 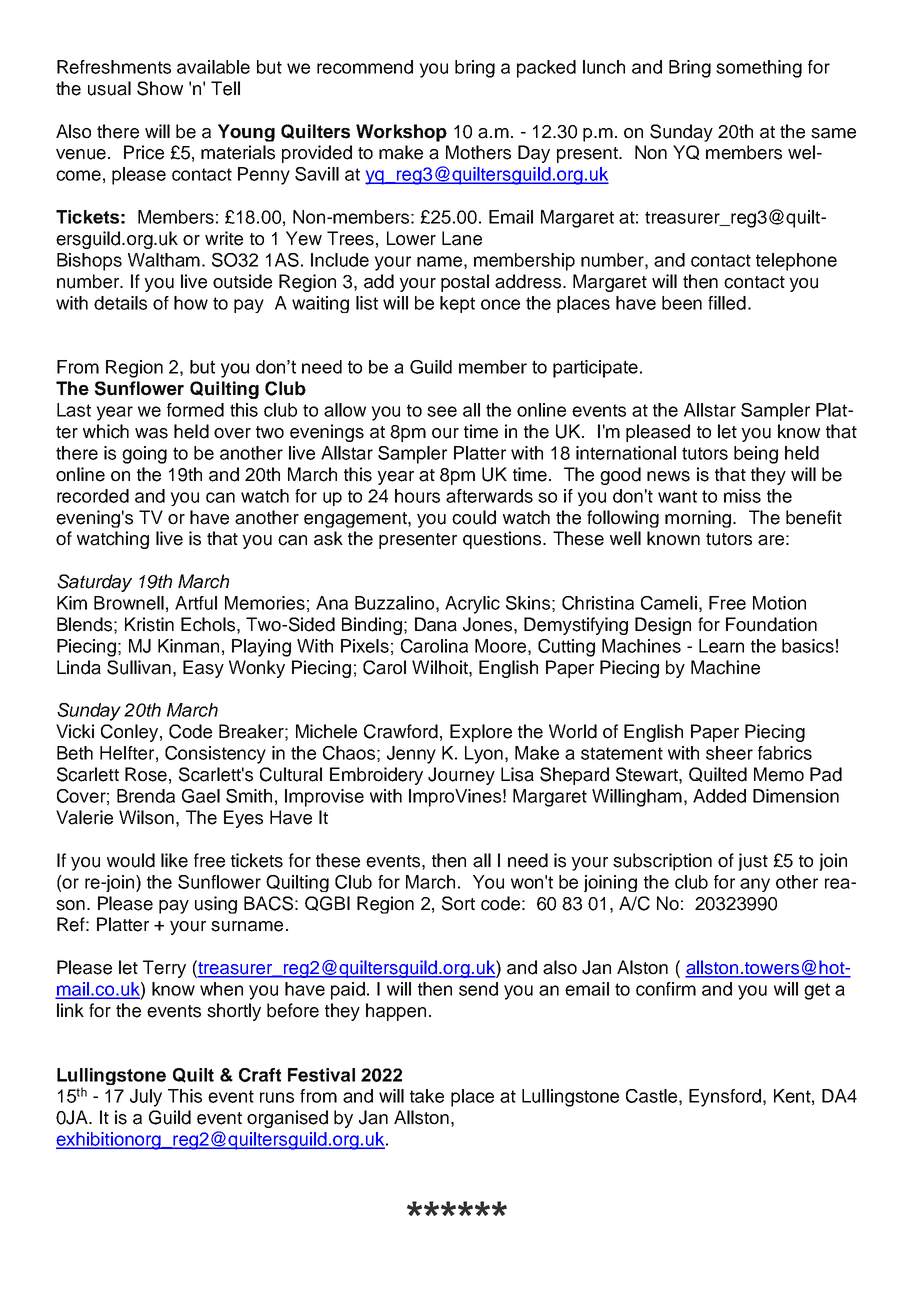 I want to click on something, so click(x=759, y=69).
